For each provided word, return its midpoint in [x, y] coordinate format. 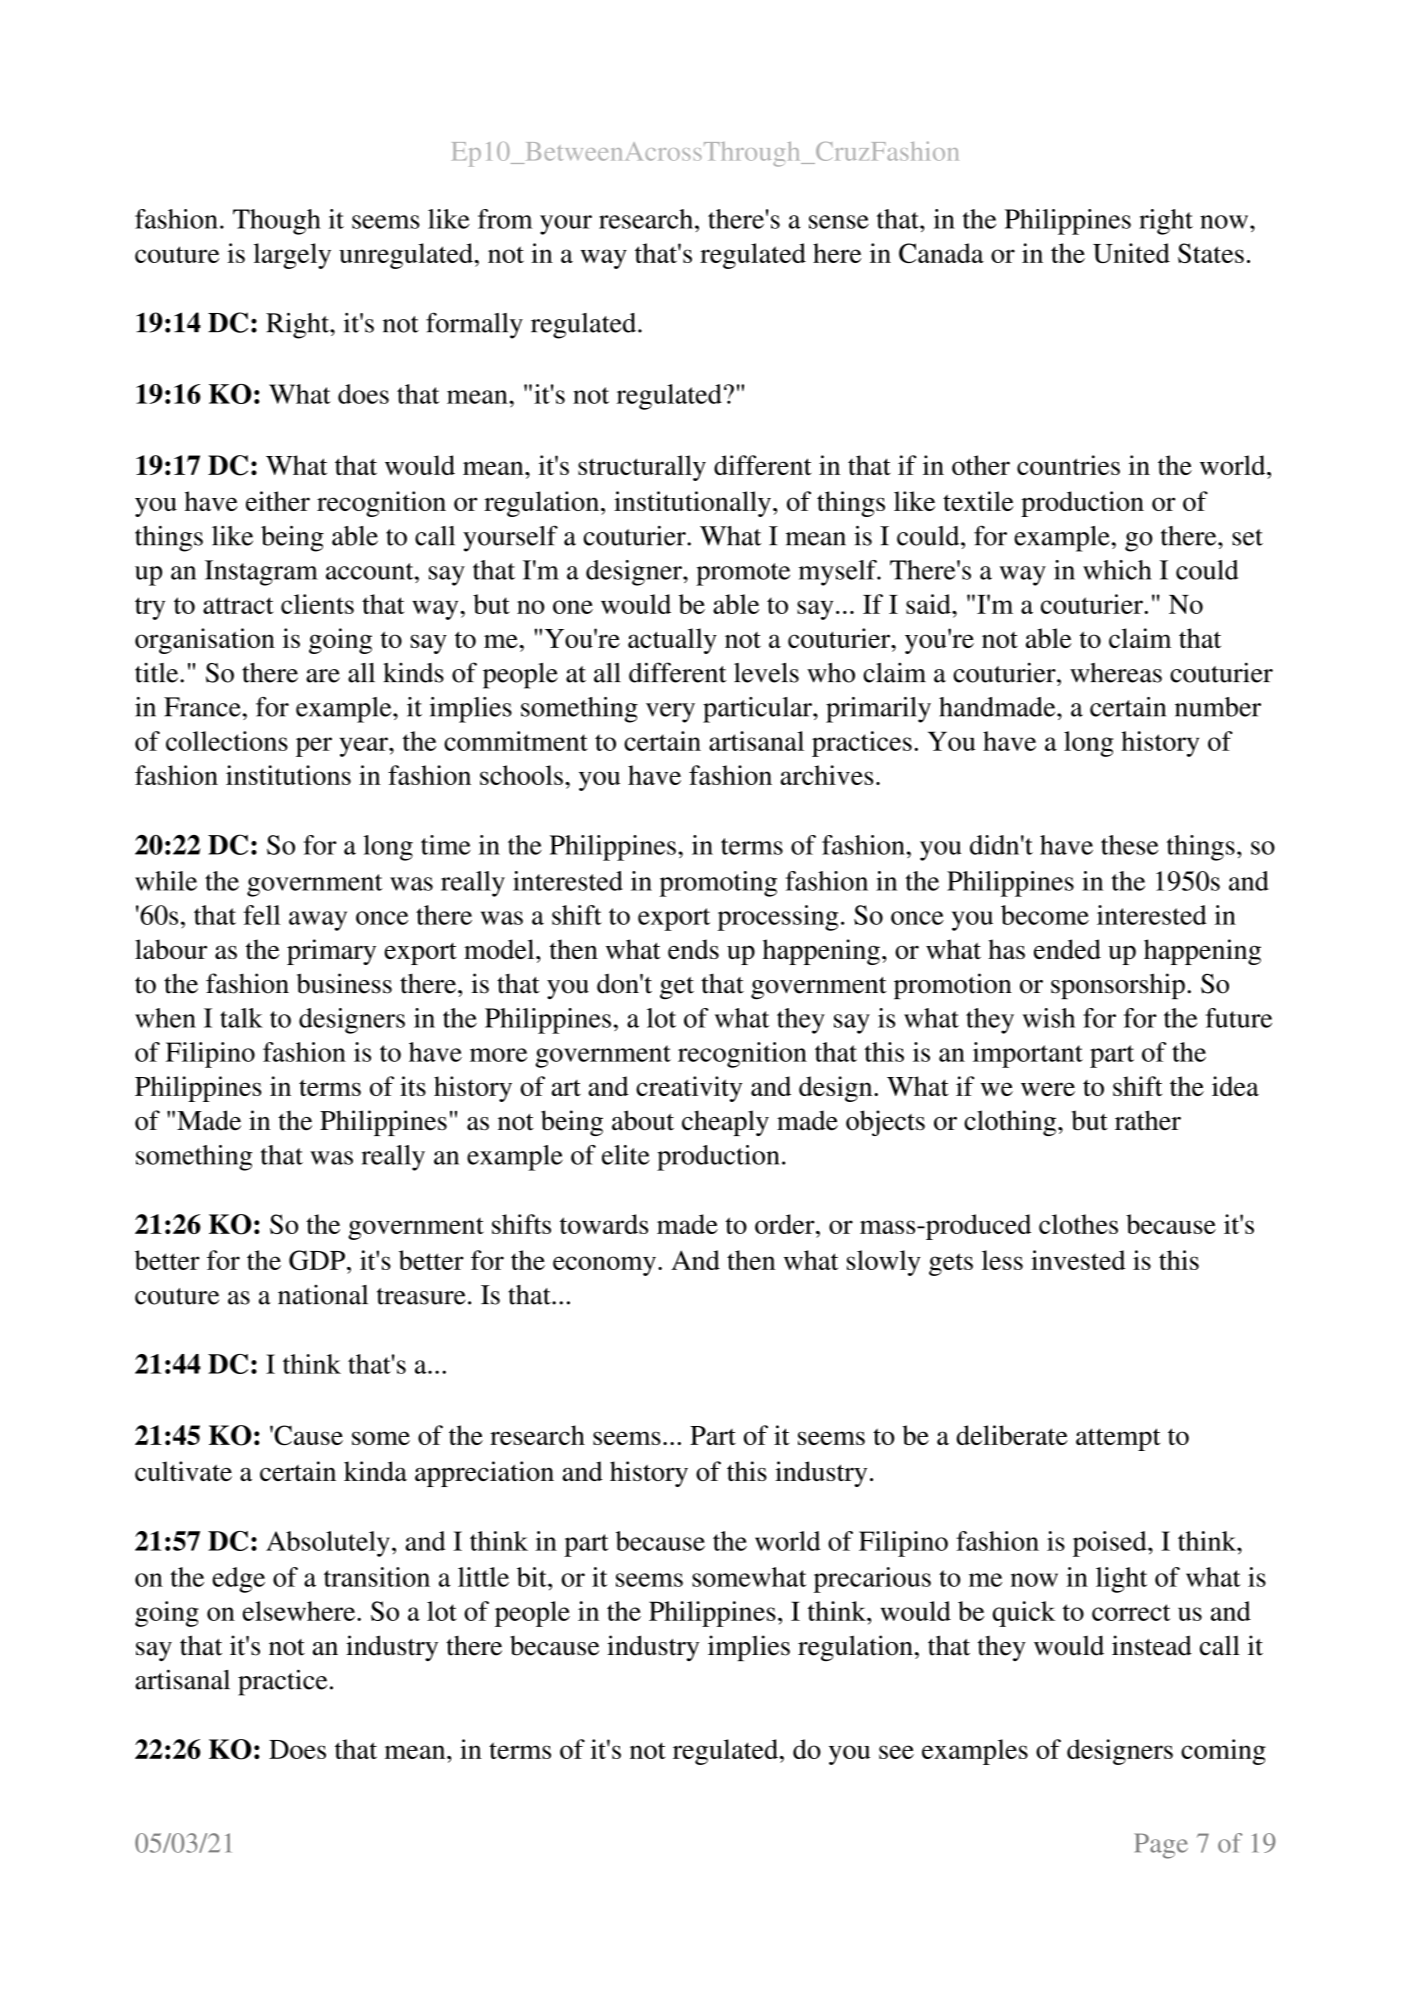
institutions [288, 775]
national [323, 1295]
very [670, 713]
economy [604, 1266]
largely [292, 256]
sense [839, 222]
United [1131, 253]
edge [238, 1580]
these [1129, 845]
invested [1078, 1260]
